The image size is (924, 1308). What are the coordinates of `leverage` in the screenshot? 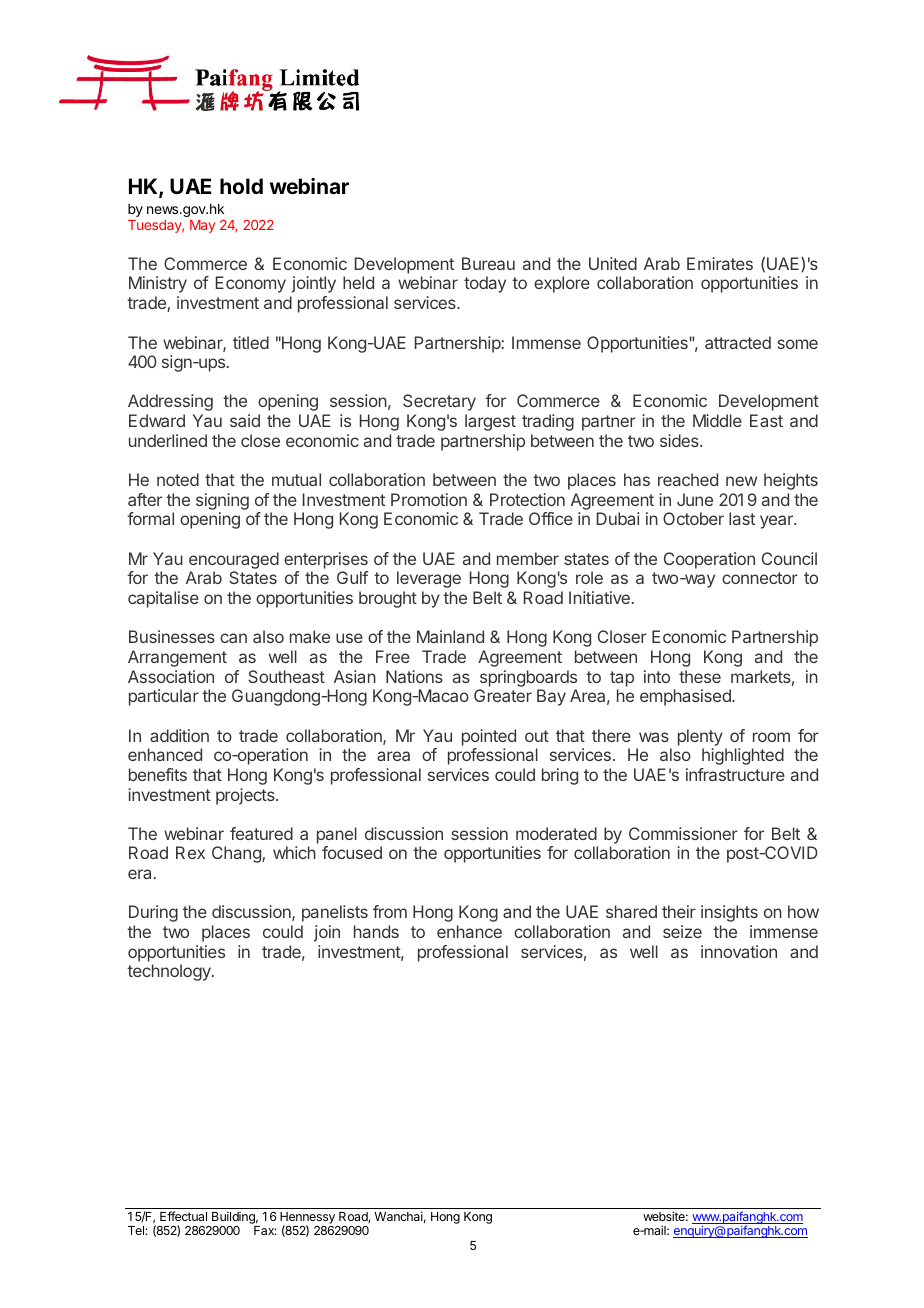 It's located at (429, 579).
